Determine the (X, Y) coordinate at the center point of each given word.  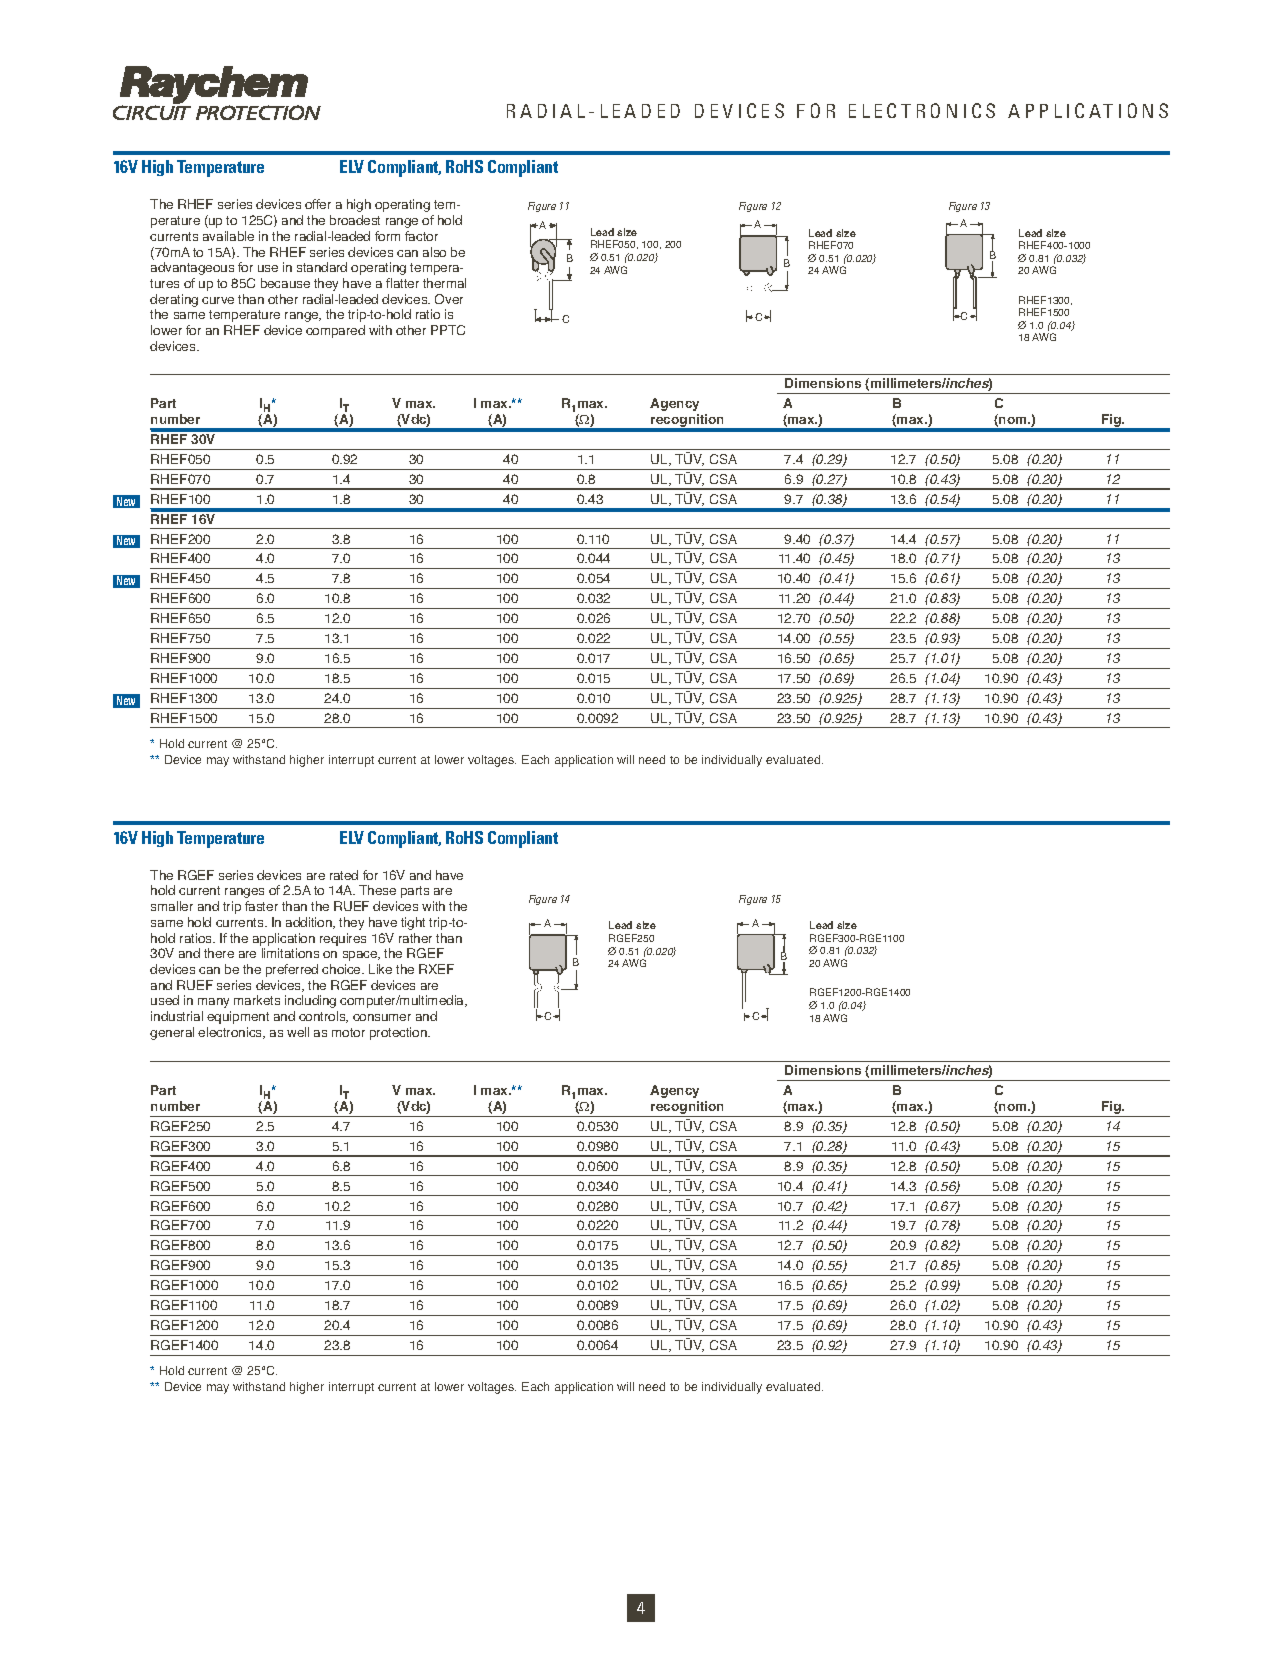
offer (318, 204)
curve (218, 300)
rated (344, 875)
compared (335, 331)
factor (421, 236)
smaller (172, 906)
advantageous (192, 268)
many (213, 1003)
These (377, 890)
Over (449, 299)
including (310, 1001)
